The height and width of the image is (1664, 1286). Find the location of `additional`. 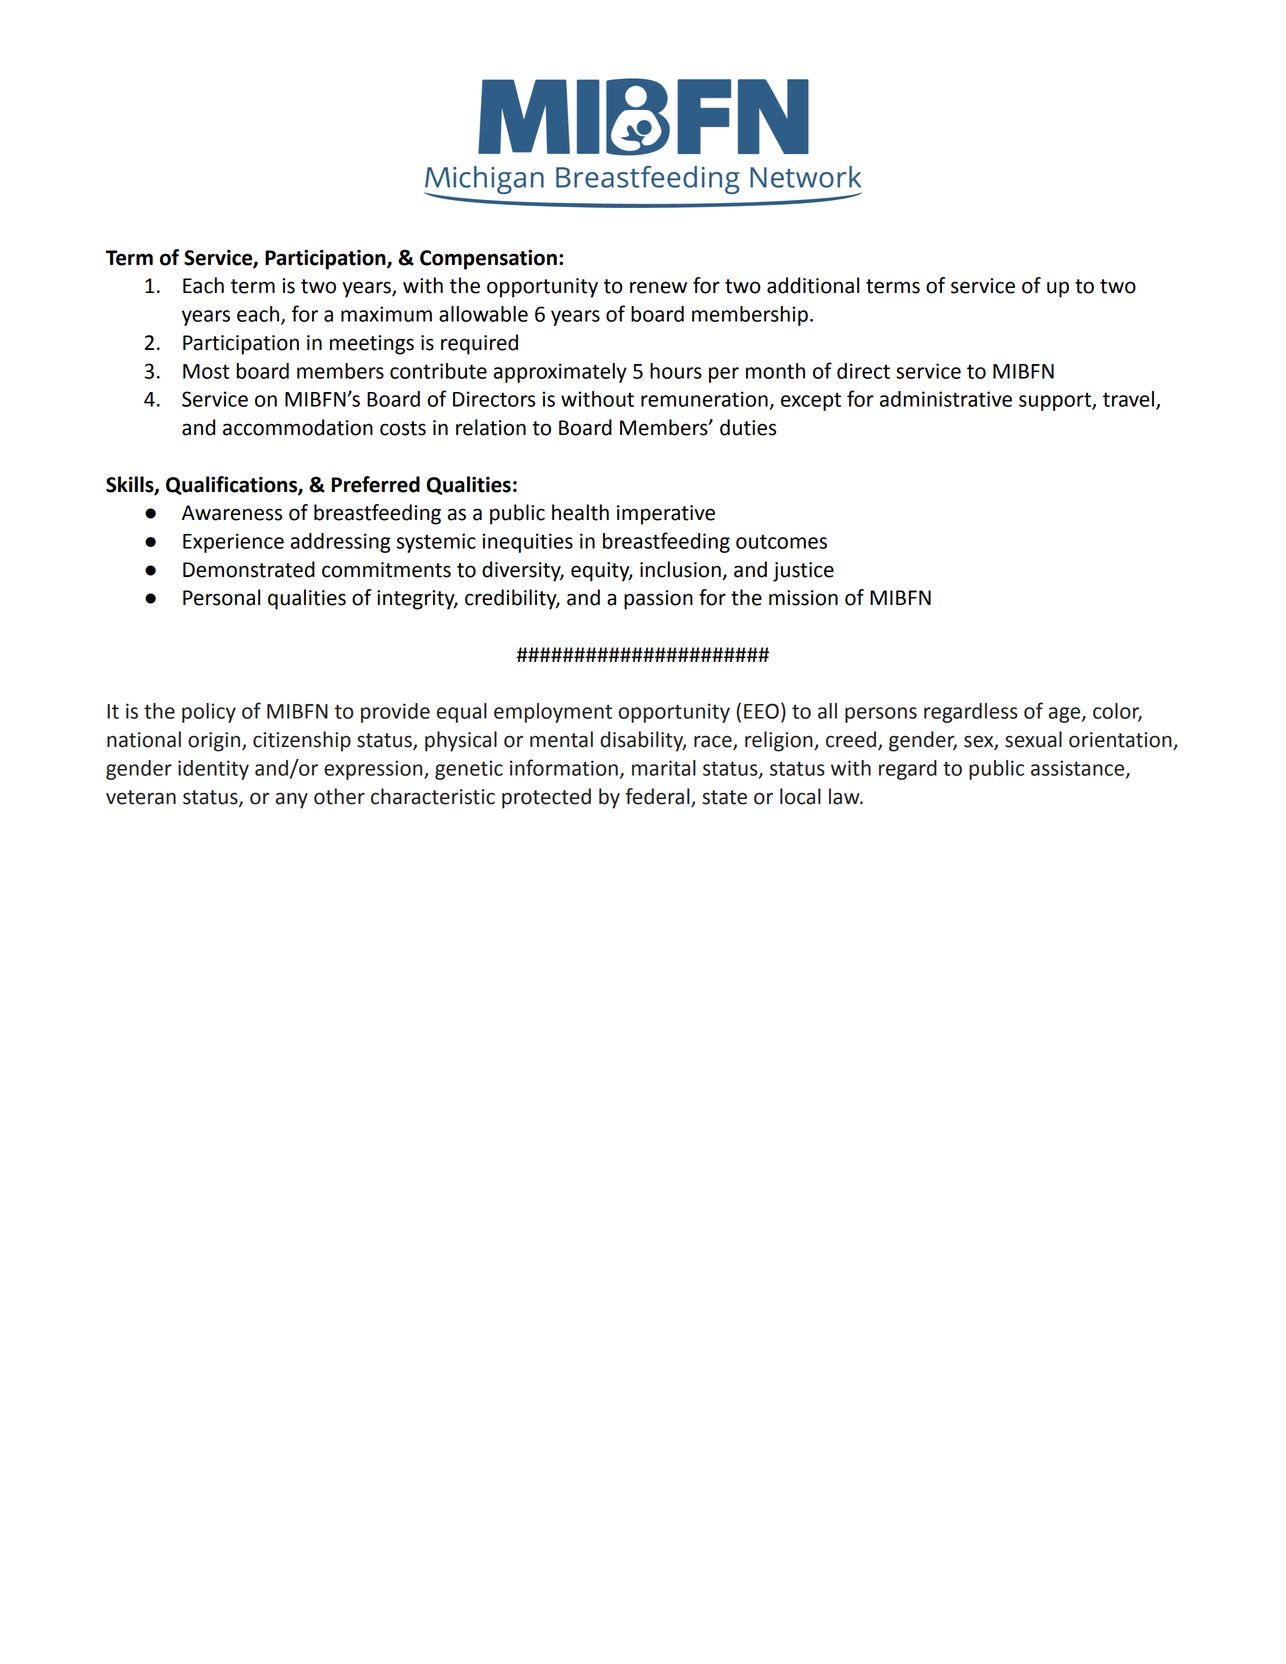

additional is located at coordinates (813, 285).
